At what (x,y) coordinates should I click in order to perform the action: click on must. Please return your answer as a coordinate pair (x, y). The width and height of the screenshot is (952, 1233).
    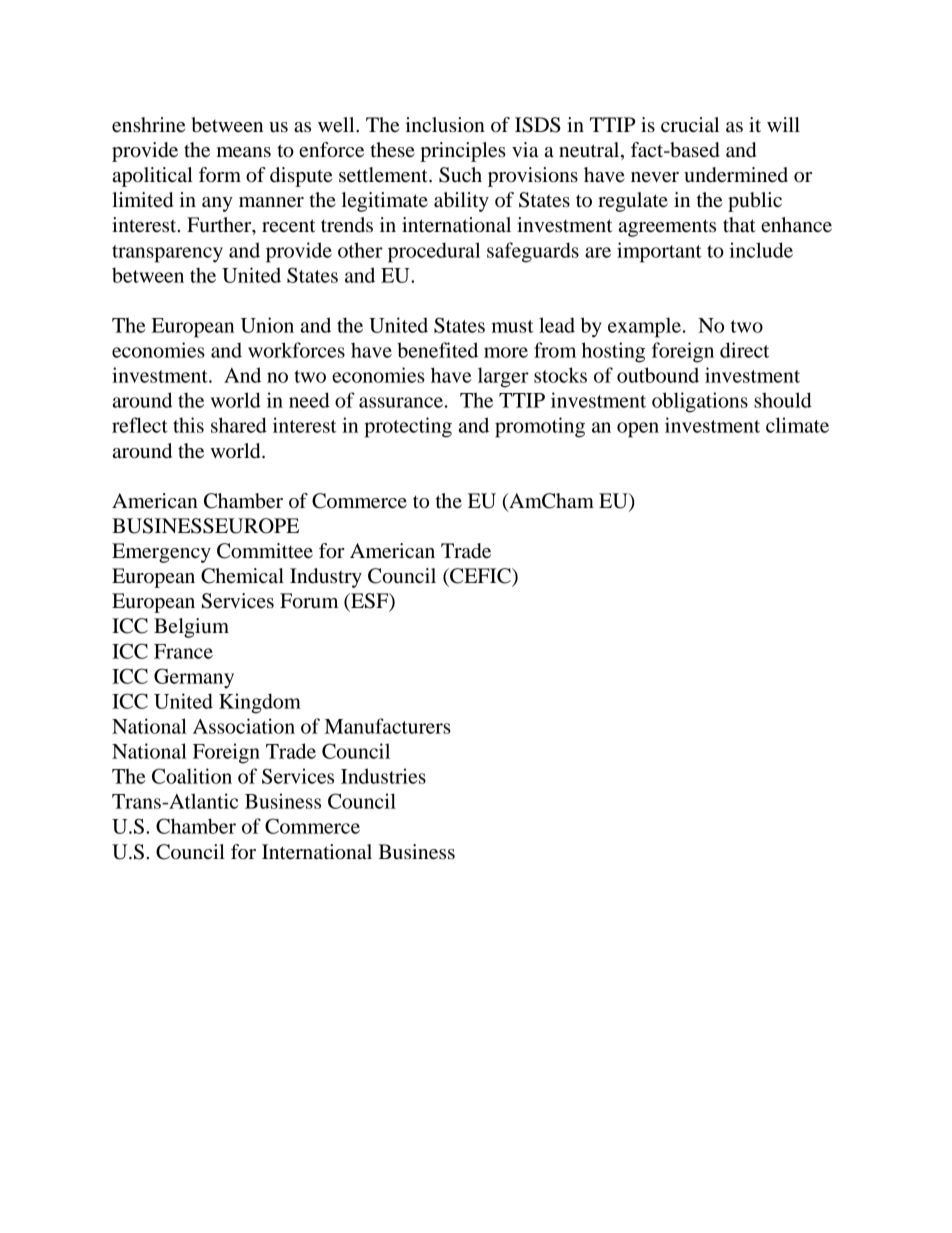
    Looking at the image, I should click on (512, 326).
